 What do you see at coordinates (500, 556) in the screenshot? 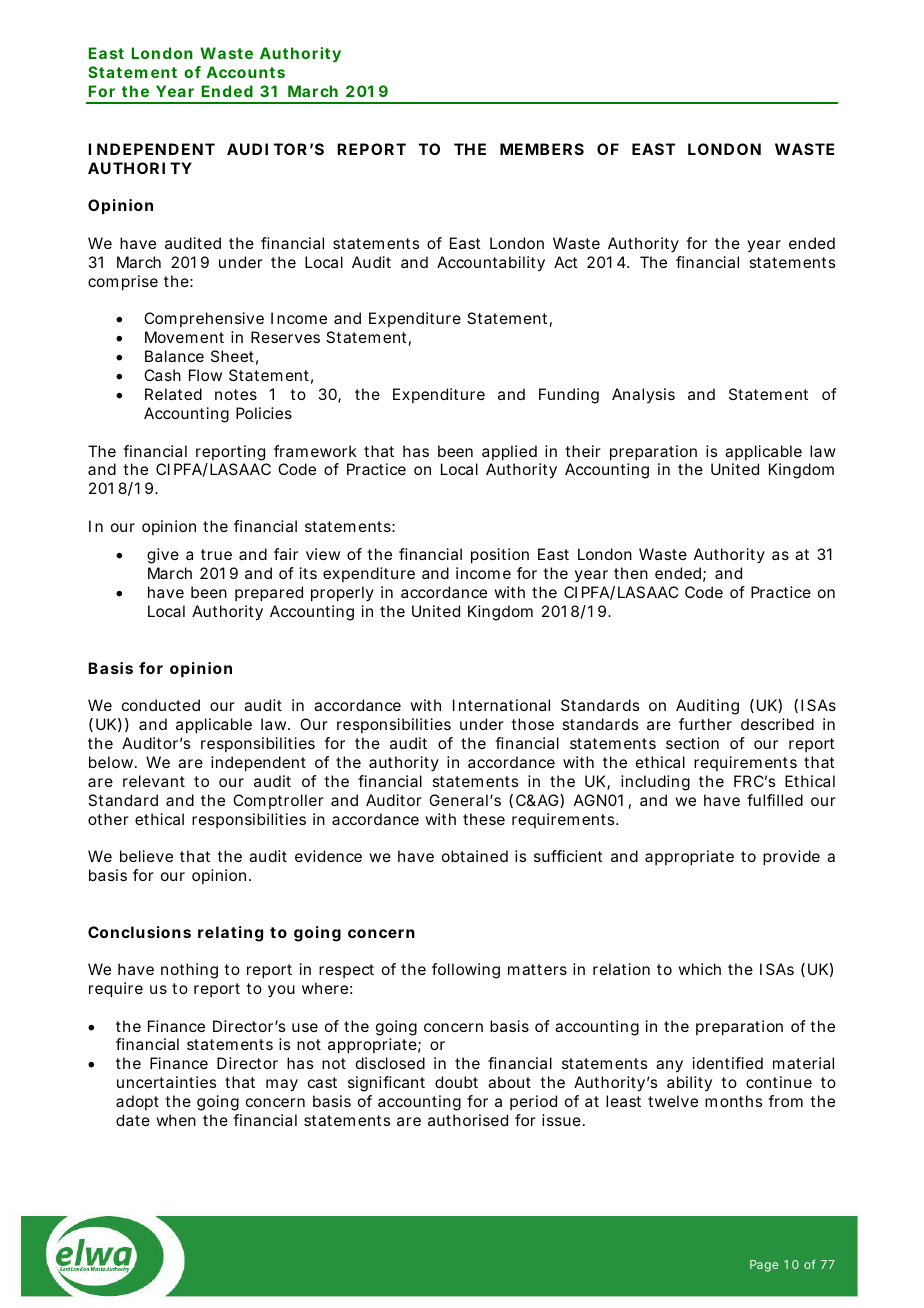
I see `position` at bounding box center [500, 556].
